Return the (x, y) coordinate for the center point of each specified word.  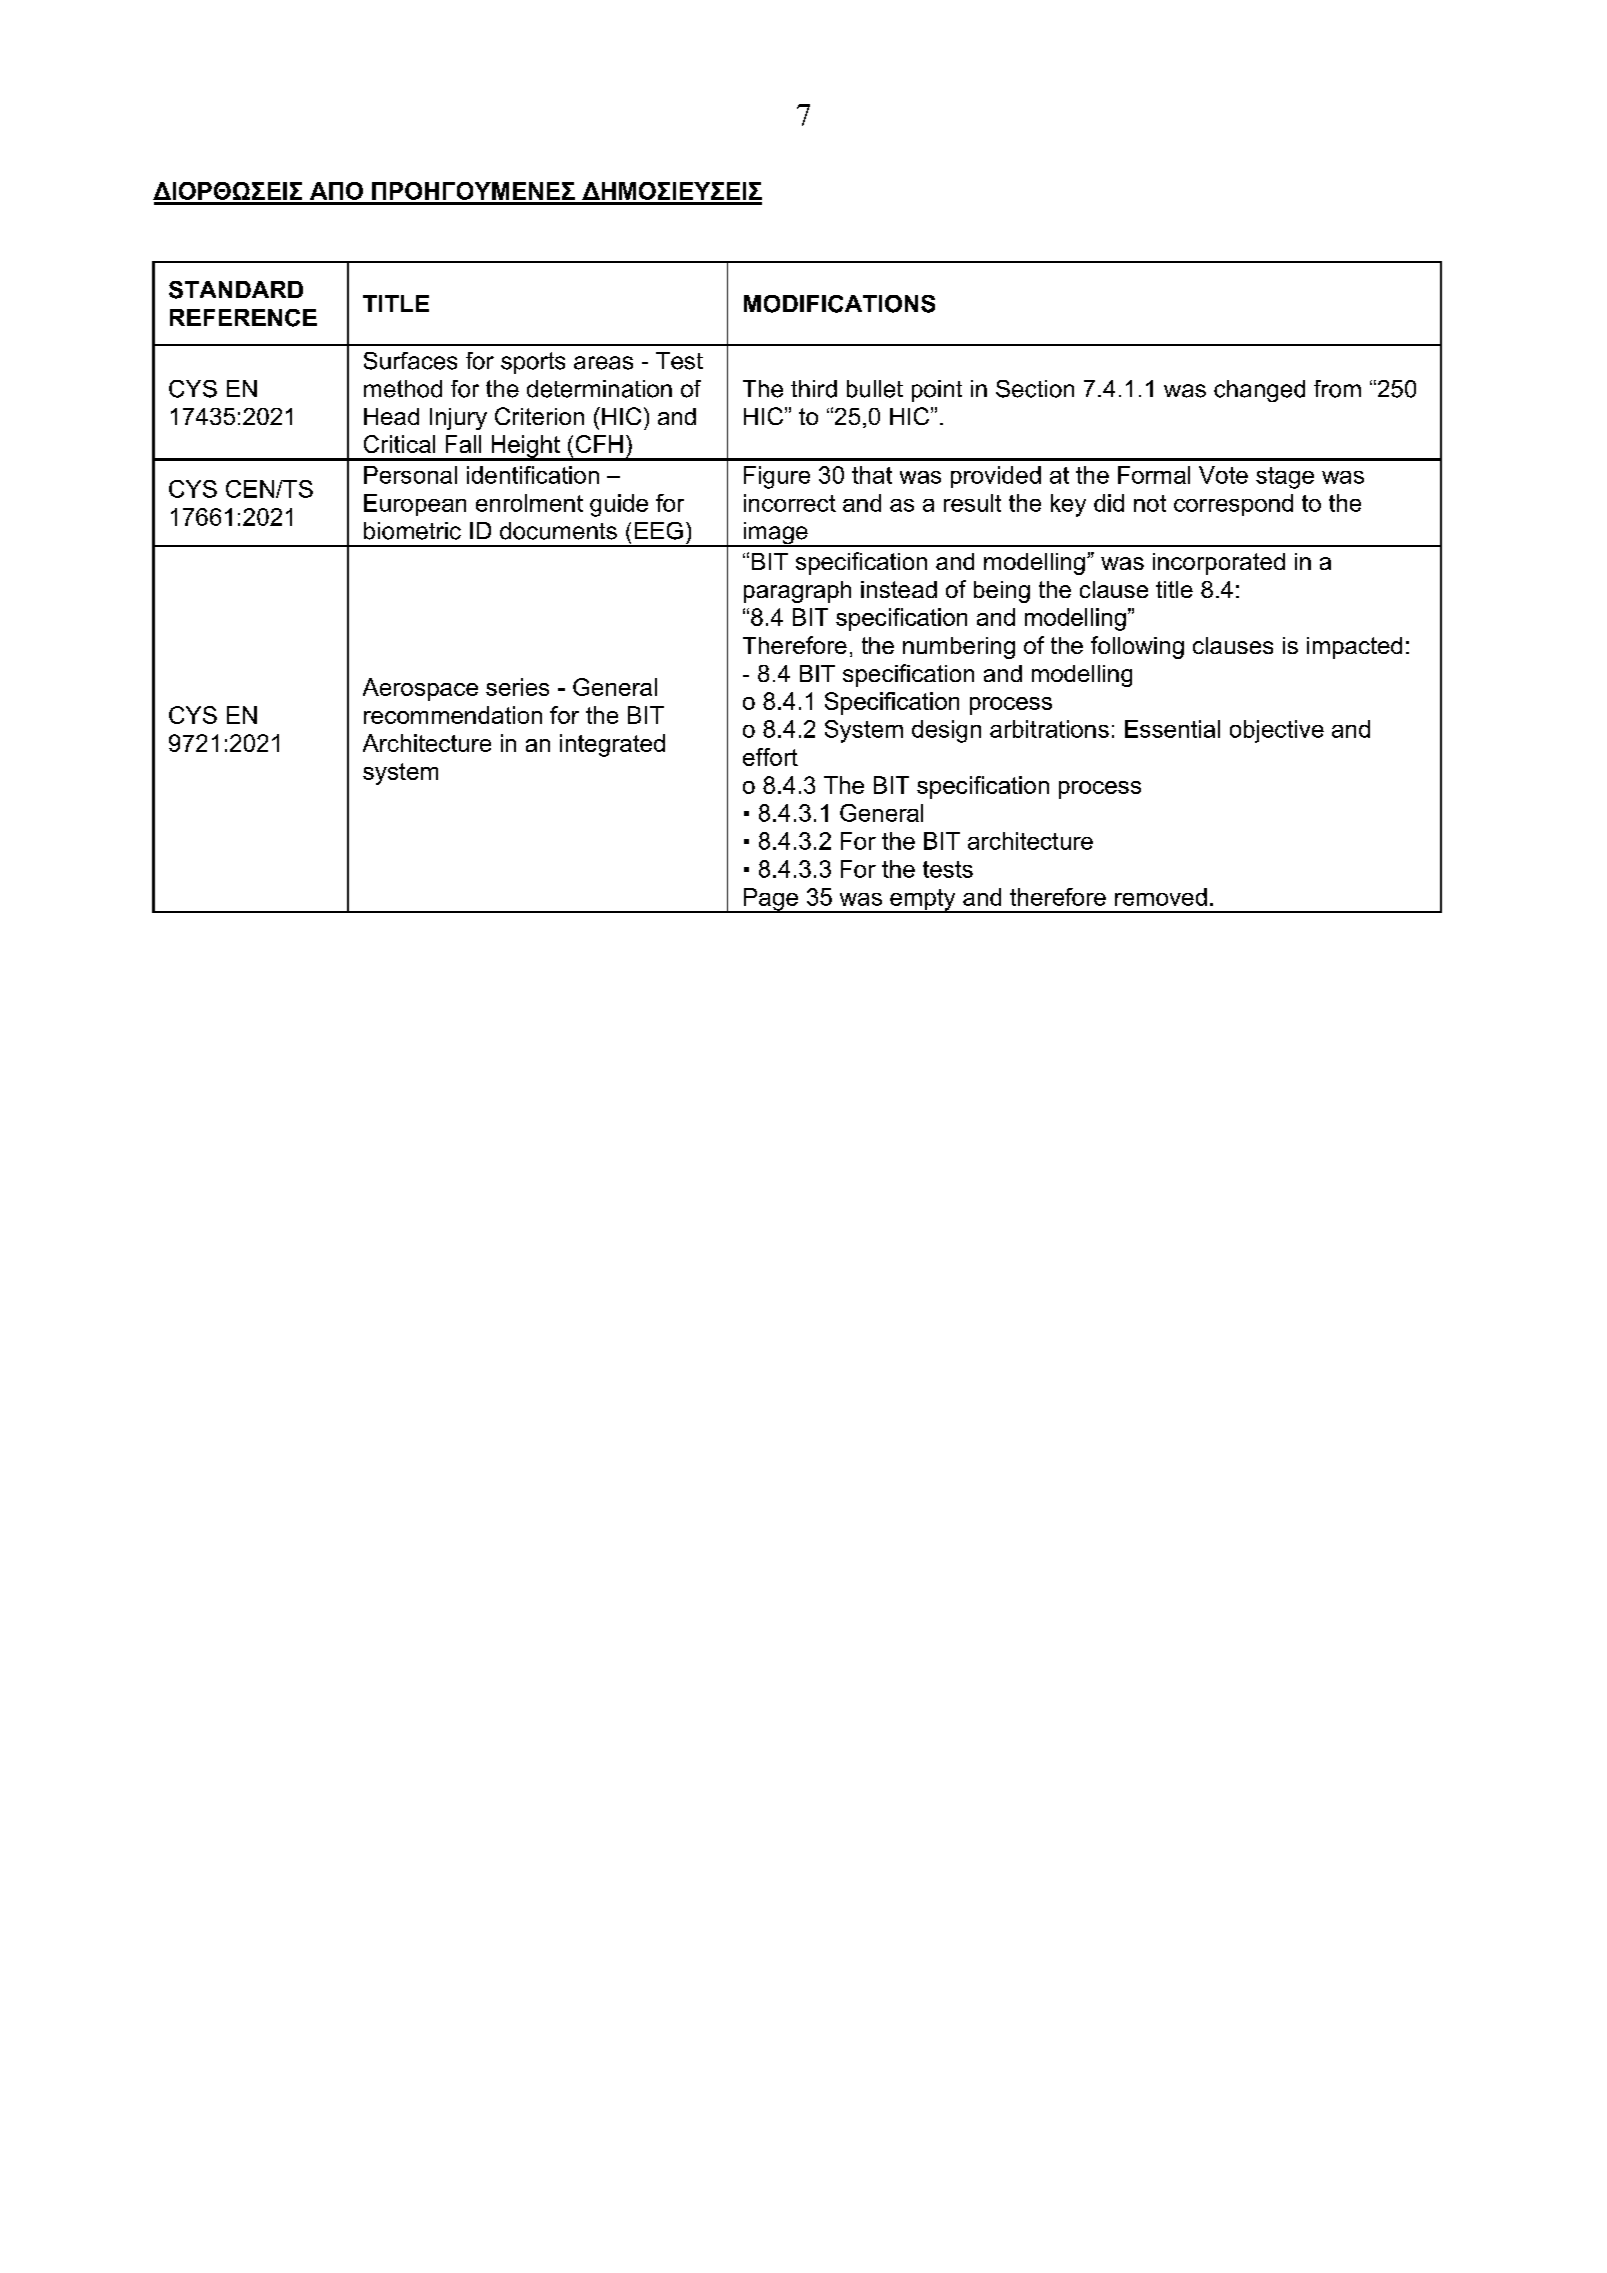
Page (771, 900)
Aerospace (420, 689)
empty (923, 901)
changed (1259, 391)
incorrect (790, 503)
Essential (1172, 729)
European (415, 505)
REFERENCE (243, 318)
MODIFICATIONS (839, 304)
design (946, 731)
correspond (1233, 505)
